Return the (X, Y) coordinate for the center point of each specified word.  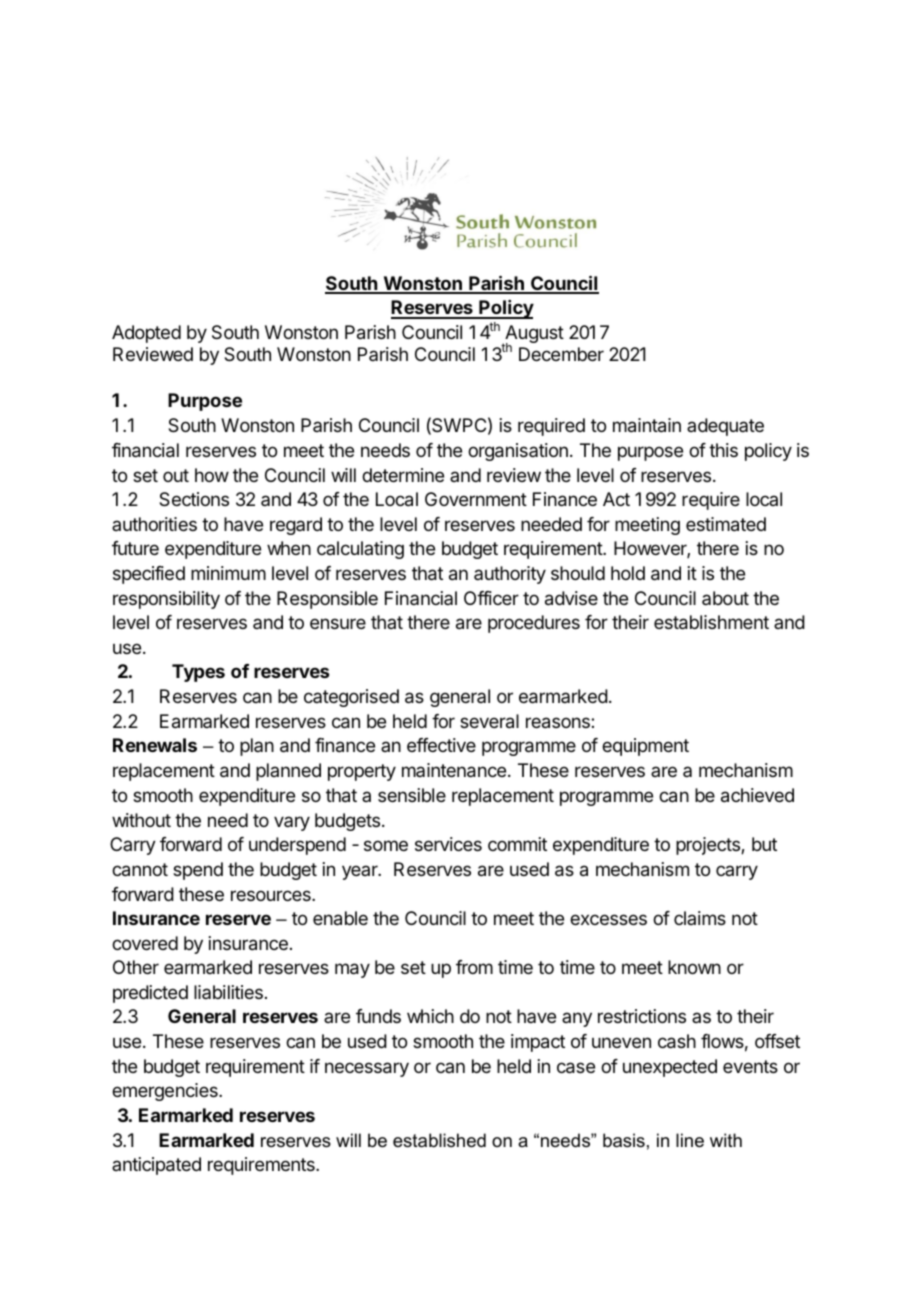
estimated (726, 524)
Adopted (146, 334)
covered (145, 943)
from (474, 967)
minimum (228, 573)
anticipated (156, 1166)
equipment (645, 747)
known (694, 967)
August (533, 335)
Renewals (155, 745)
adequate (725, 427)
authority (510, 575)
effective (441, 745)
